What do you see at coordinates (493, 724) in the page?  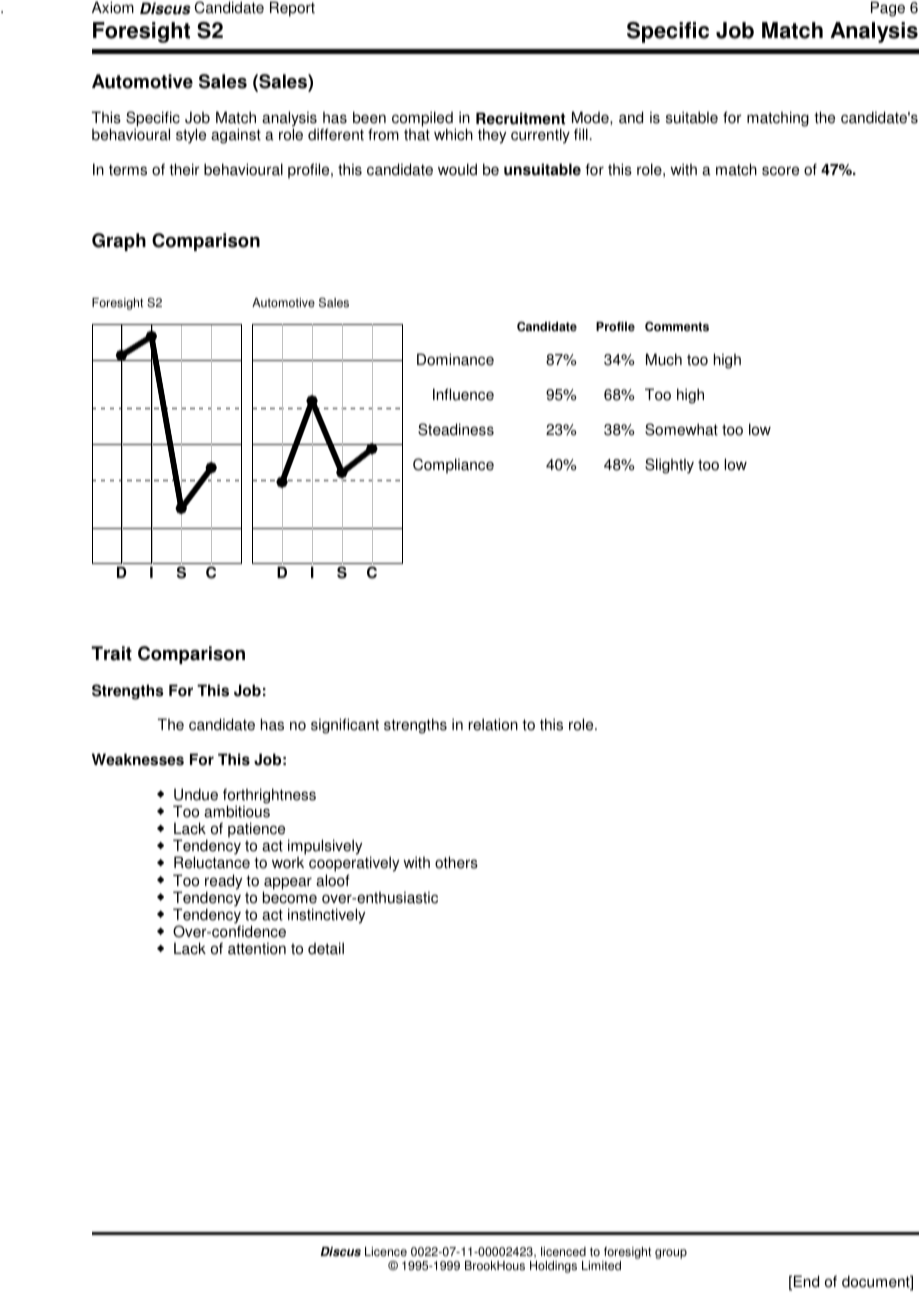 I see `relation` at bounding box center [493, 724].
